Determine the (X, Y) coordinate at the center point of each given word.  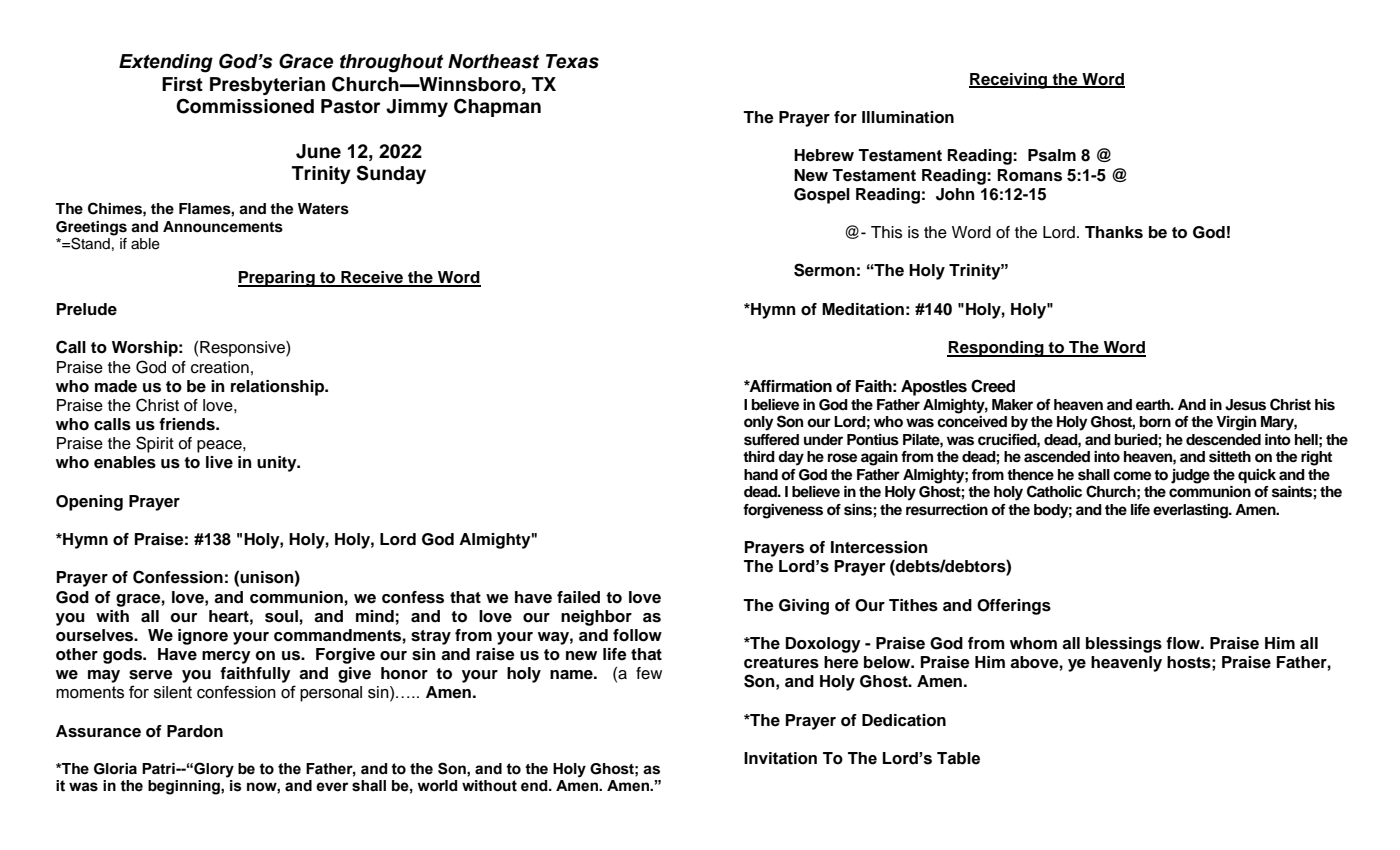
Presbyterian (267, 86)
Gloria (115, 769)
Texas (572, 61)
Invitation (780, 758)
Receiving (1009, 81)
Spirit (155, 444)
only (758, 423)
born (1155, 422)
